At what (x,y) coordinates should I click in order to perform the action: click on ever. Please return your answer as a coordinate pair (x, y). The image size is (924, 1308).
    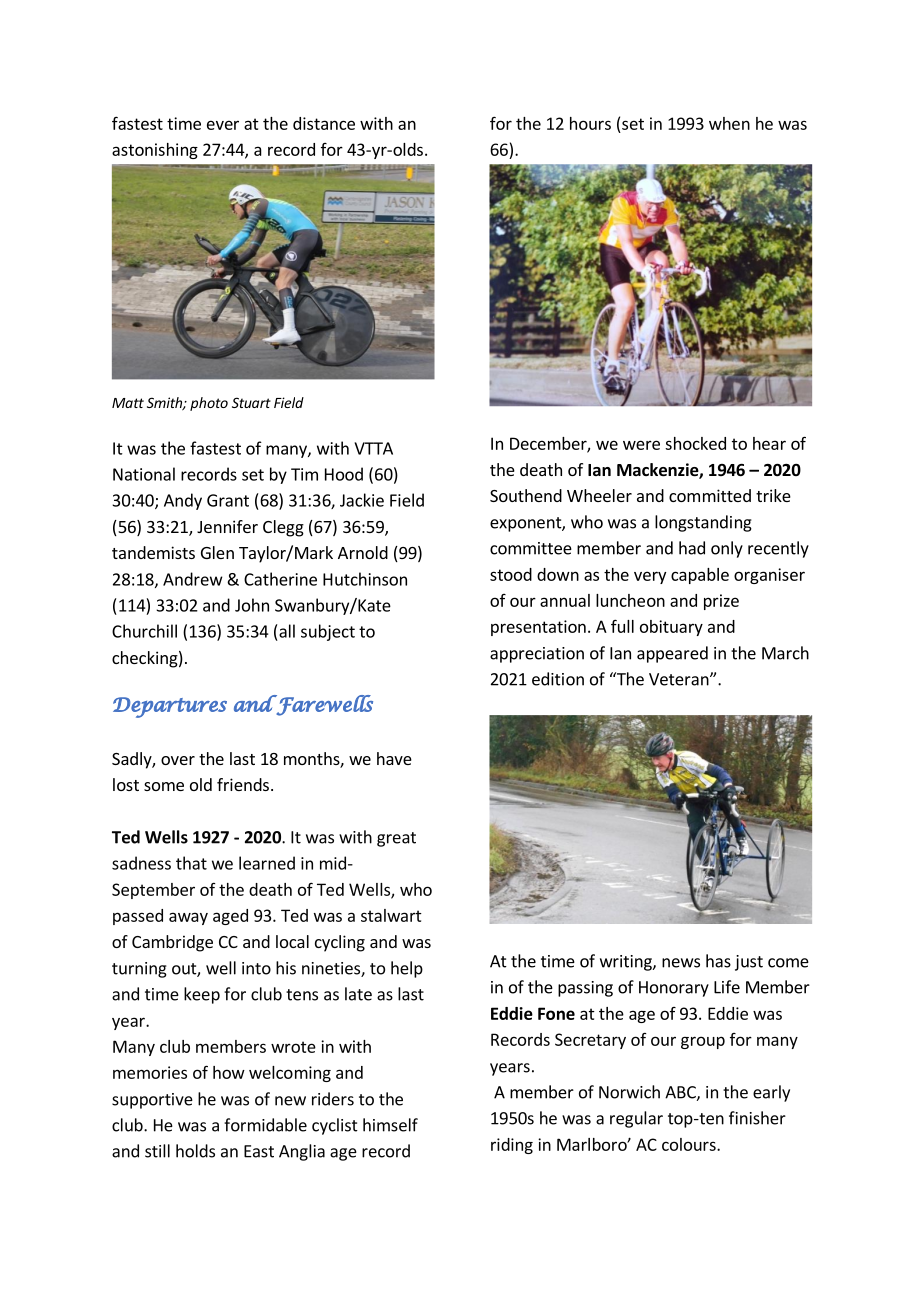
    Looking at the image, I should click on (223, 125).
